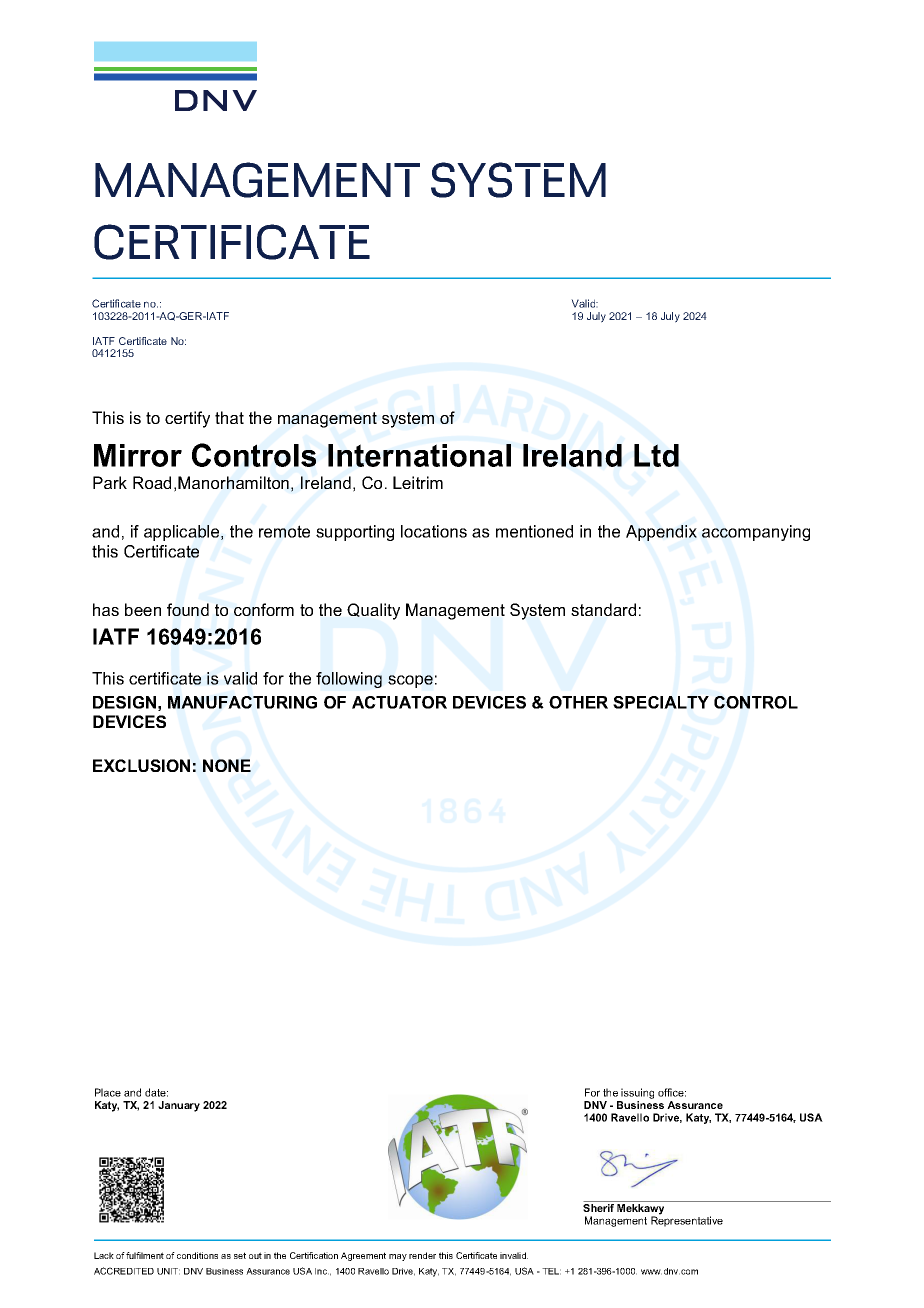 This screenshot has width=924, height=1308. Describe the element at coordinates (687, 1221) in the screenshot. I see `Representative` at that location.
